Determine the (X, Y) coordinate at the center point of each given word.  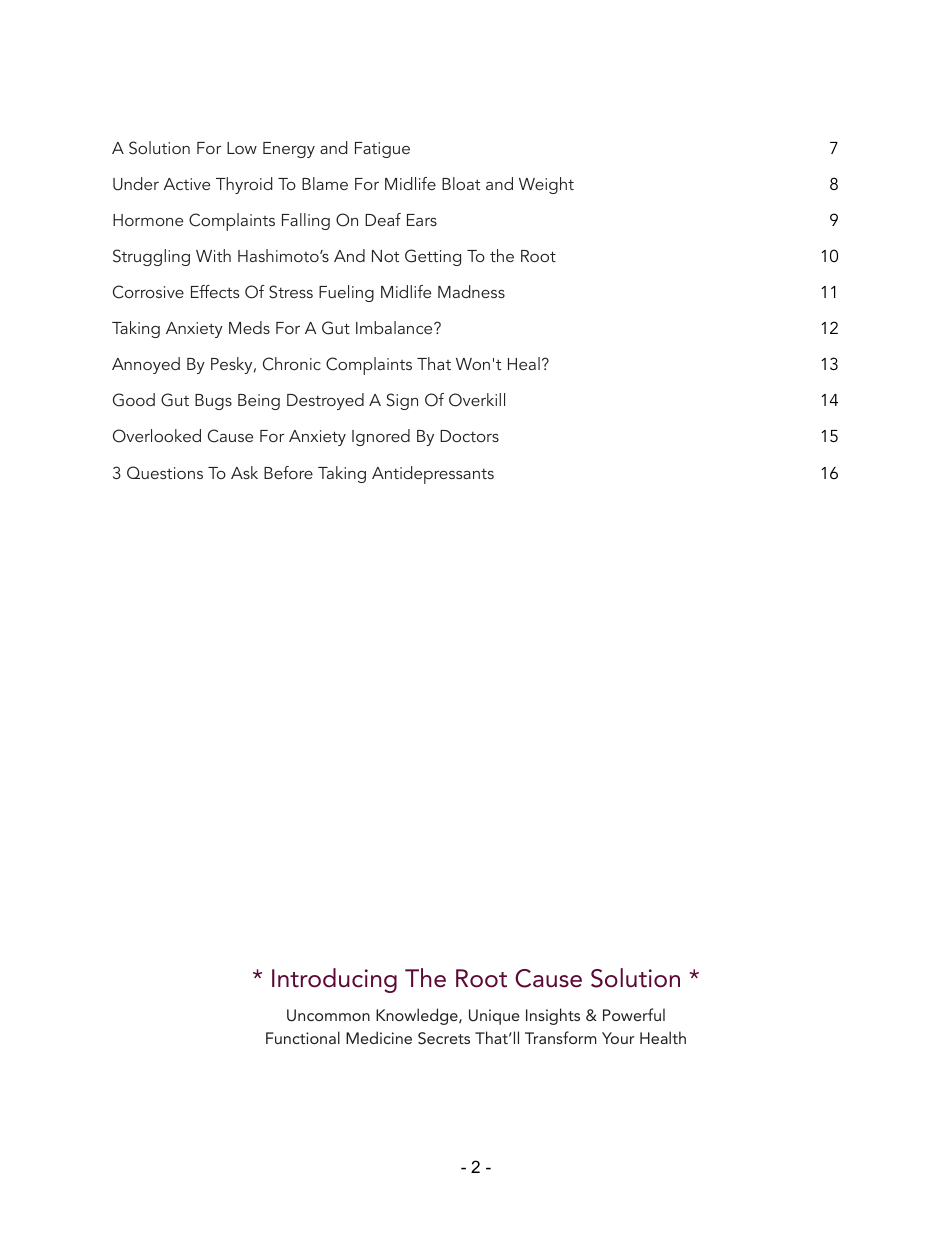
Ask (244, 472)
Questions (165, 472)
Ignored (381, 437)
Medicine (379, 1037)
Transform (561, 1037)
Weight (546, 185)
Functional (303, 1037)
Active (186, 184)
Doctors (469, 436)
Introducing (334, 980)
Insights (553, 1016)
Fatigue (382, 150)
